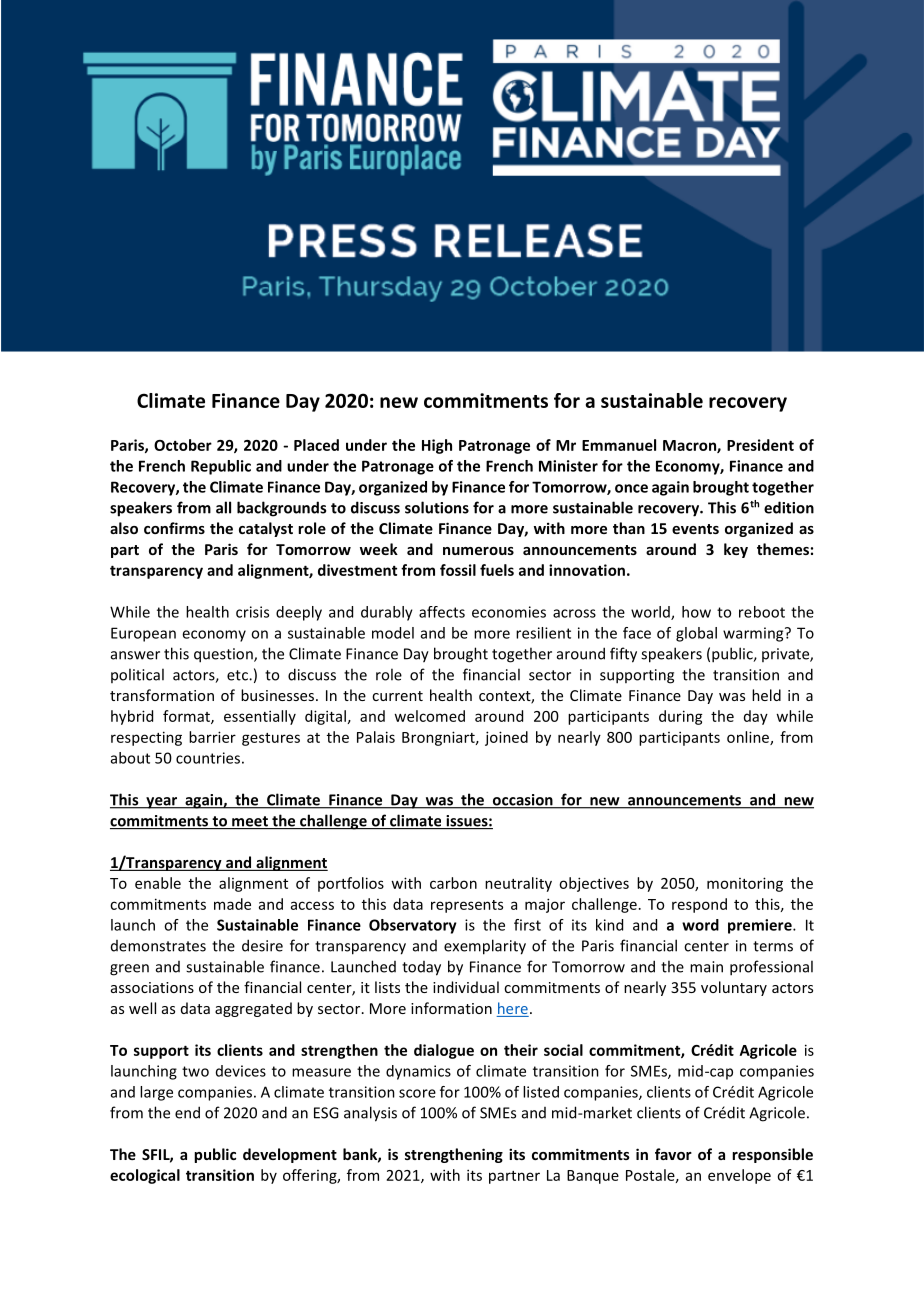 The width and height of the page is (924, 1308). Describe the element at coordinates (183, 445) in the page. I see `October` at that location.
